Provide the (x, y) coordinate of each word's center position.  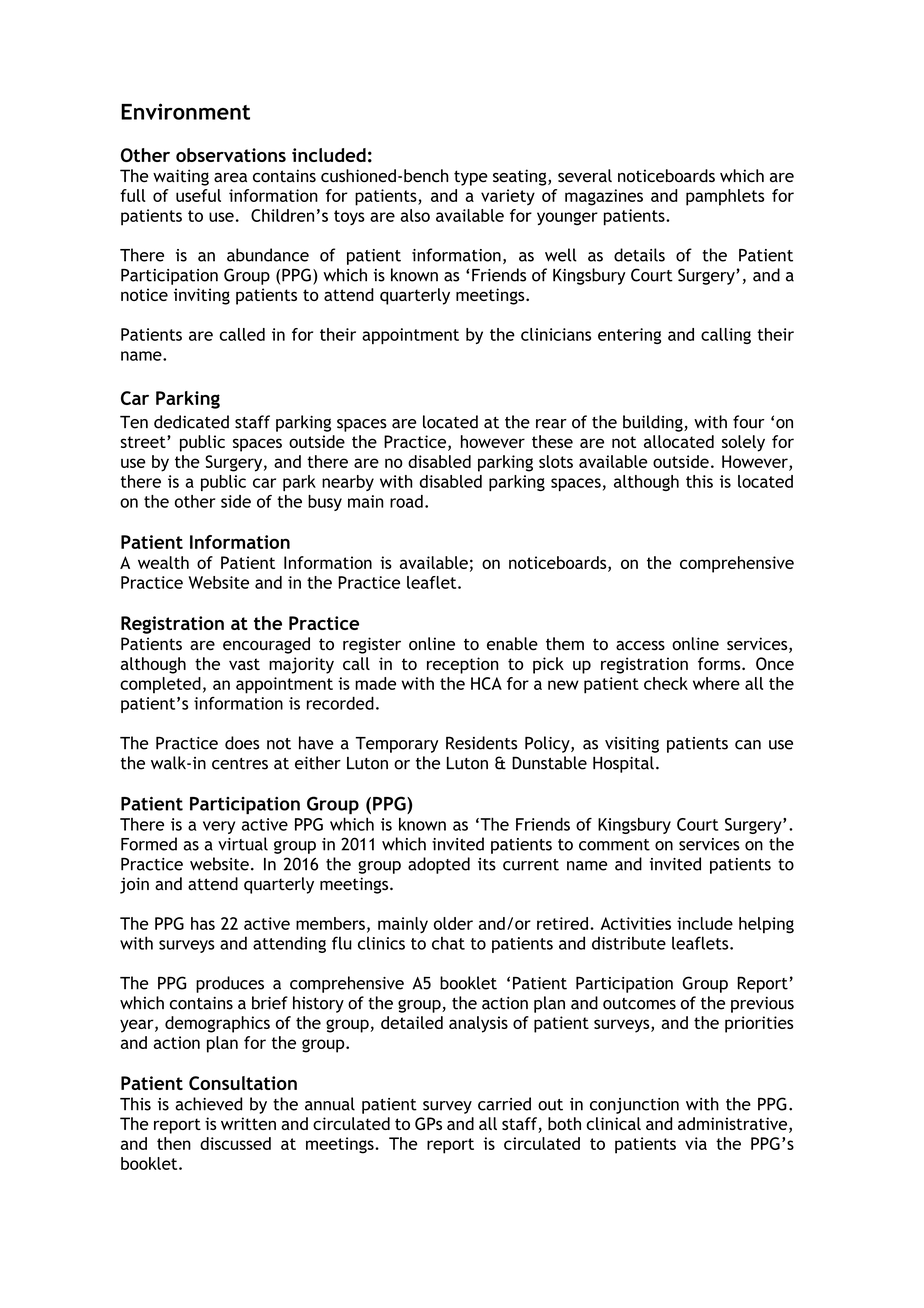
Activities (636, 923)
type (471, 178)
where (716, 683)
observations (231, 155)
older (453, 923)
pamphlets (725, 197)
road (406, 501)
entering (629, 336)
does (242, 743)
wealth (163, 562)
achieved (208, 1104)
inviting (202, 296)
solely (743, 443)
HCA (486, 683)
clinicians (556, 334)
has (203, 923)
